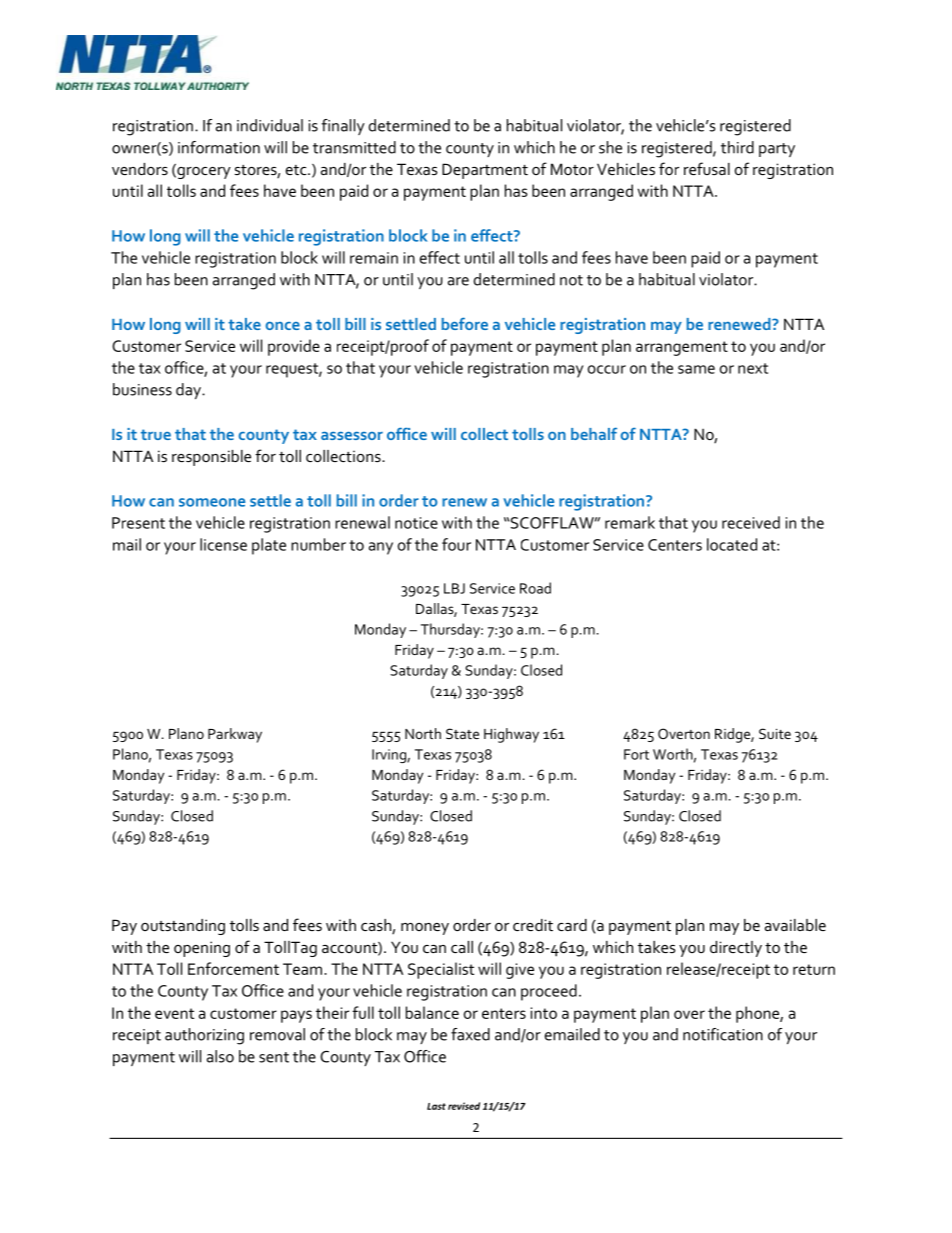 The width and height of the screenshot is (952, 1233). I want to click on license, so click(223, 544).
